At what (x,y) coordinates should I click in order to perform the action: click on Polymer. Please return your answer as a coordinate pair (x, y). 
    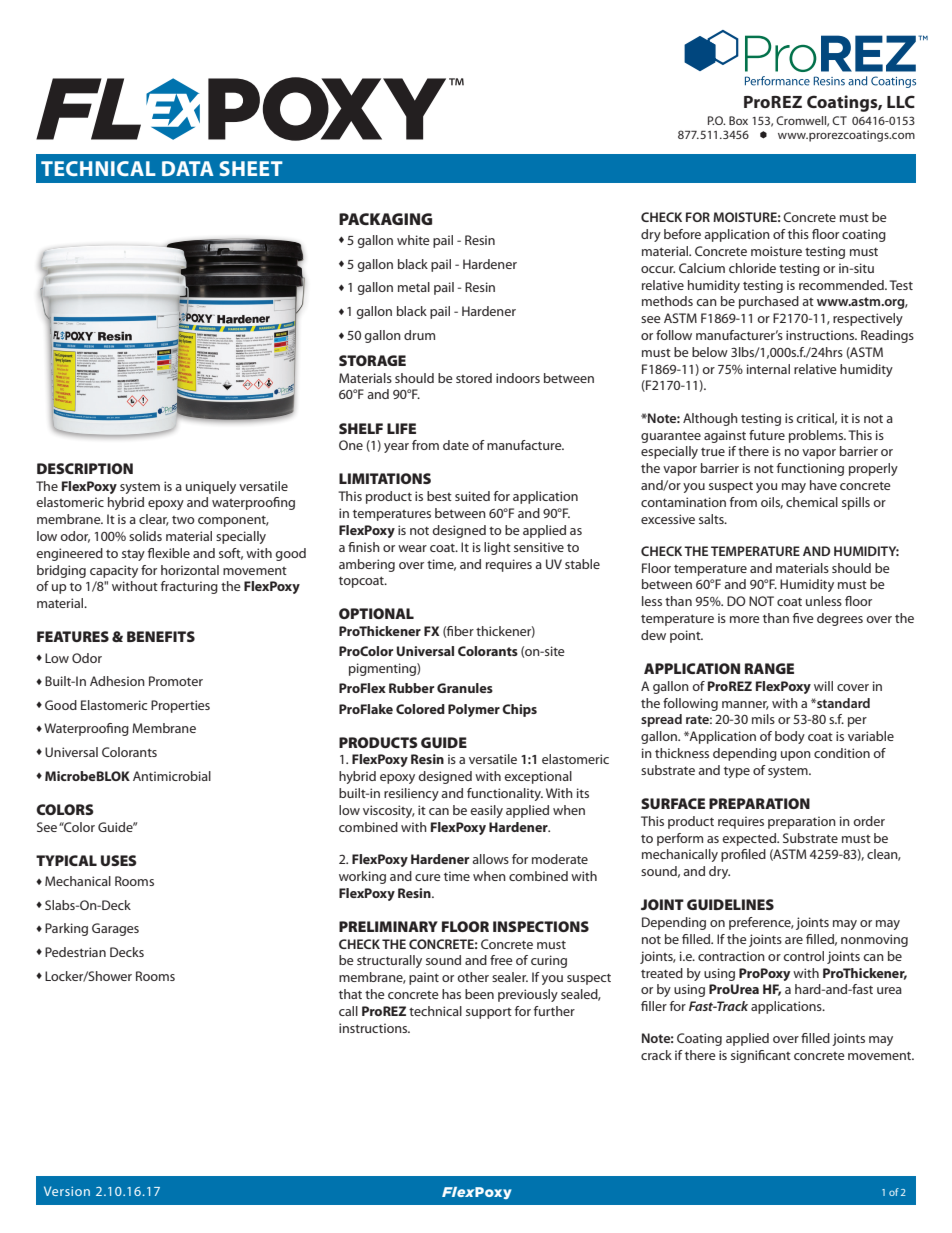
    Looking at the image, I should click on (474, 710).
